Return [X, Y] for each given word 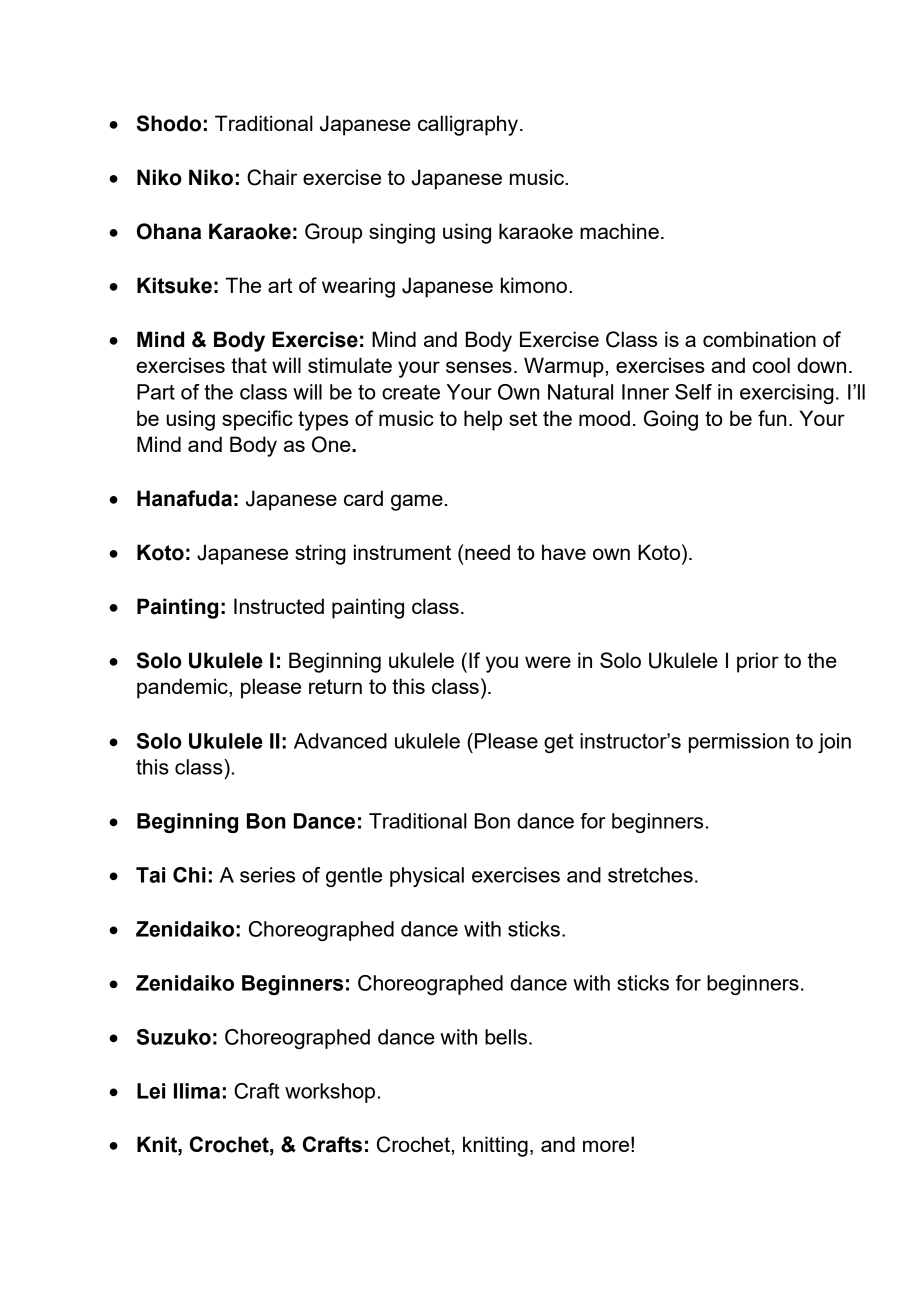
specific [257, 420]
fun [772, 418]
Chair [272, 177]
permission [739, 743]
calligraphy [468, 125]
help [483, 420]
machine [619, 231]
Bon [492, 821]
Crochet [413, 1144]
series [267, 875]
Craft [257, 1091]
